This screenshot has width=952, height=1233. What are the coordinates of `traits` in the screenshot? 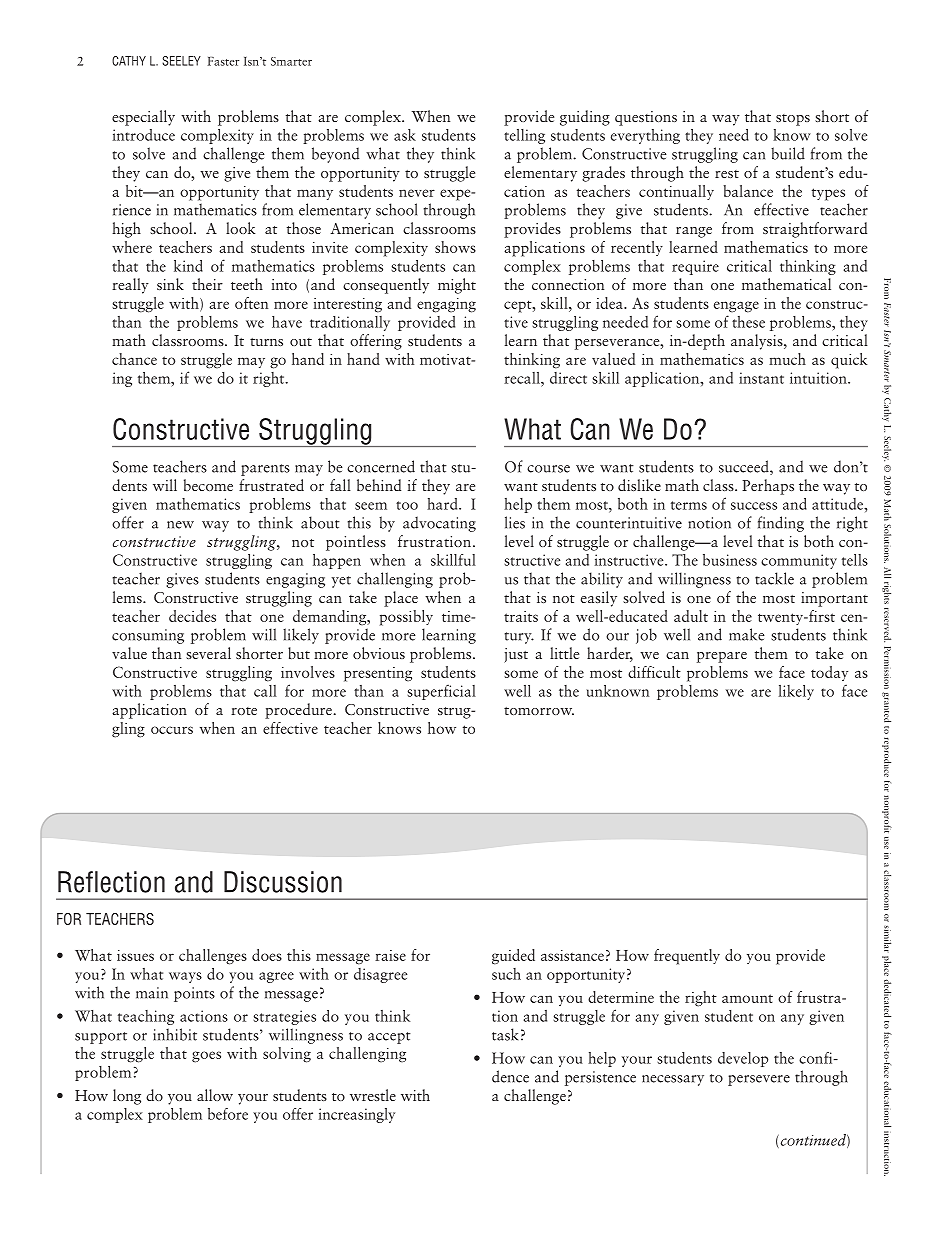 It's located at (521, 616).
